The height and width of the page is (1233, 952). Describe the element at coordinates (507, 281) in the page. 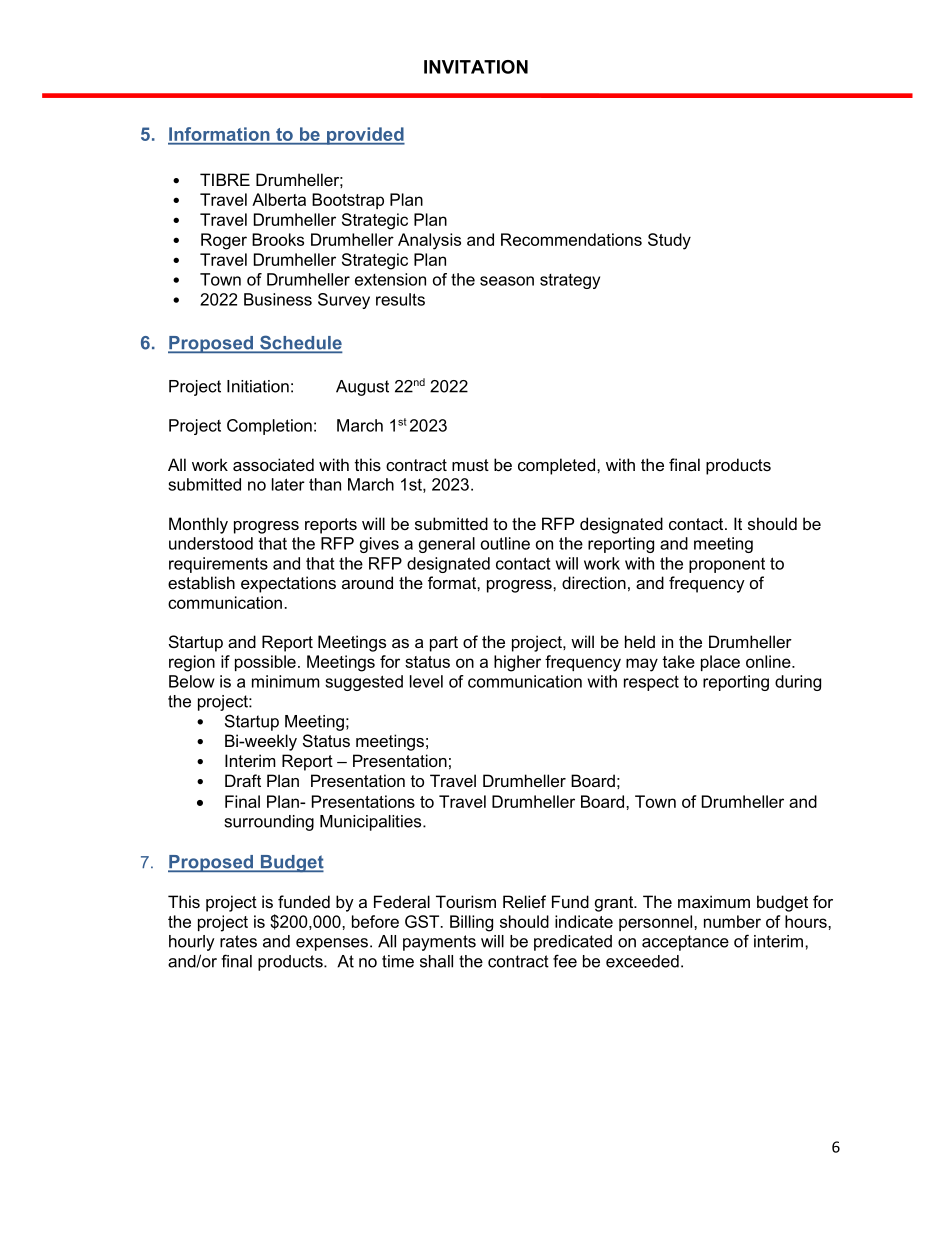

I see `season` at that location.
